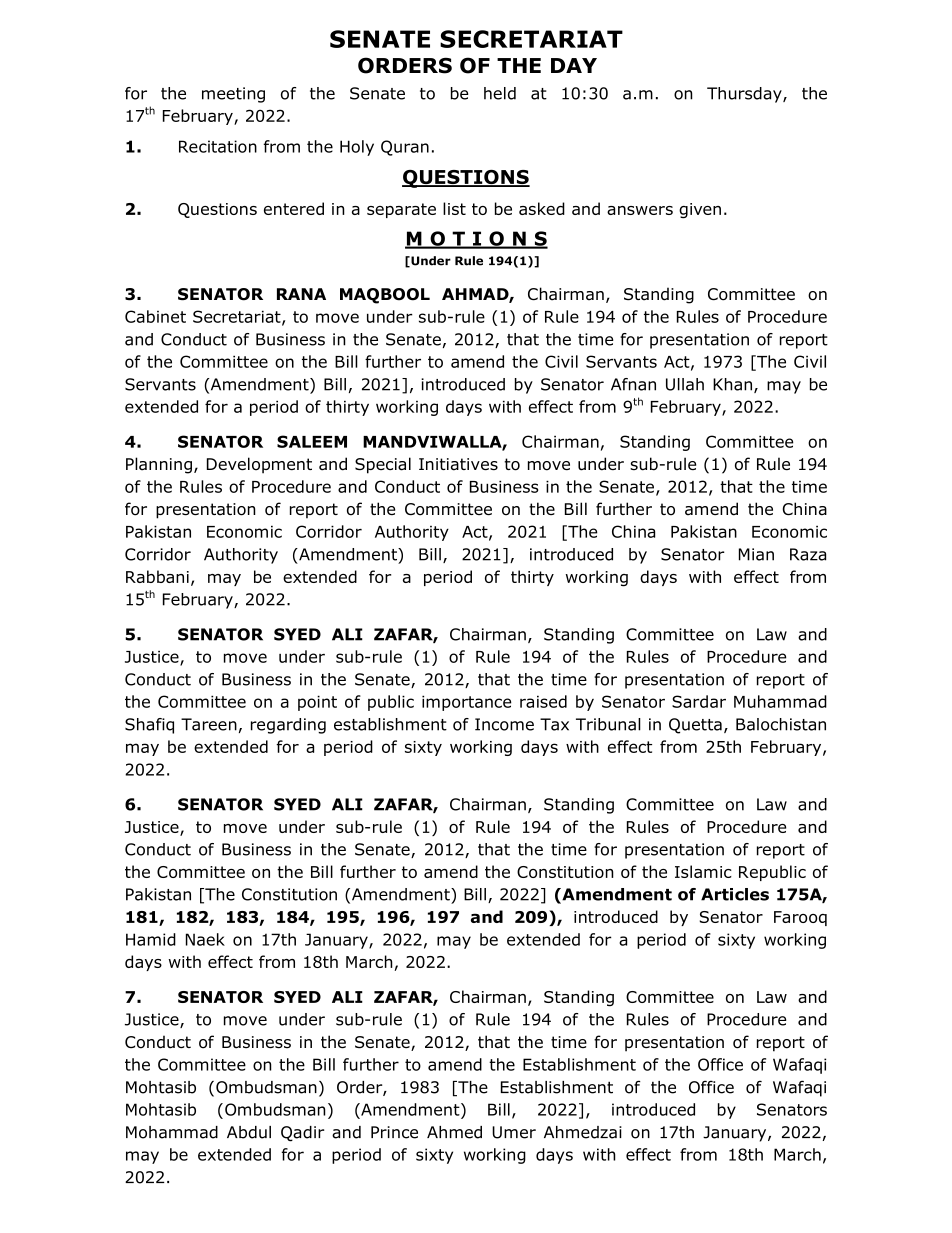 This document has width=952, height=1233. I want to click on Islamic, so click(703, 871).
